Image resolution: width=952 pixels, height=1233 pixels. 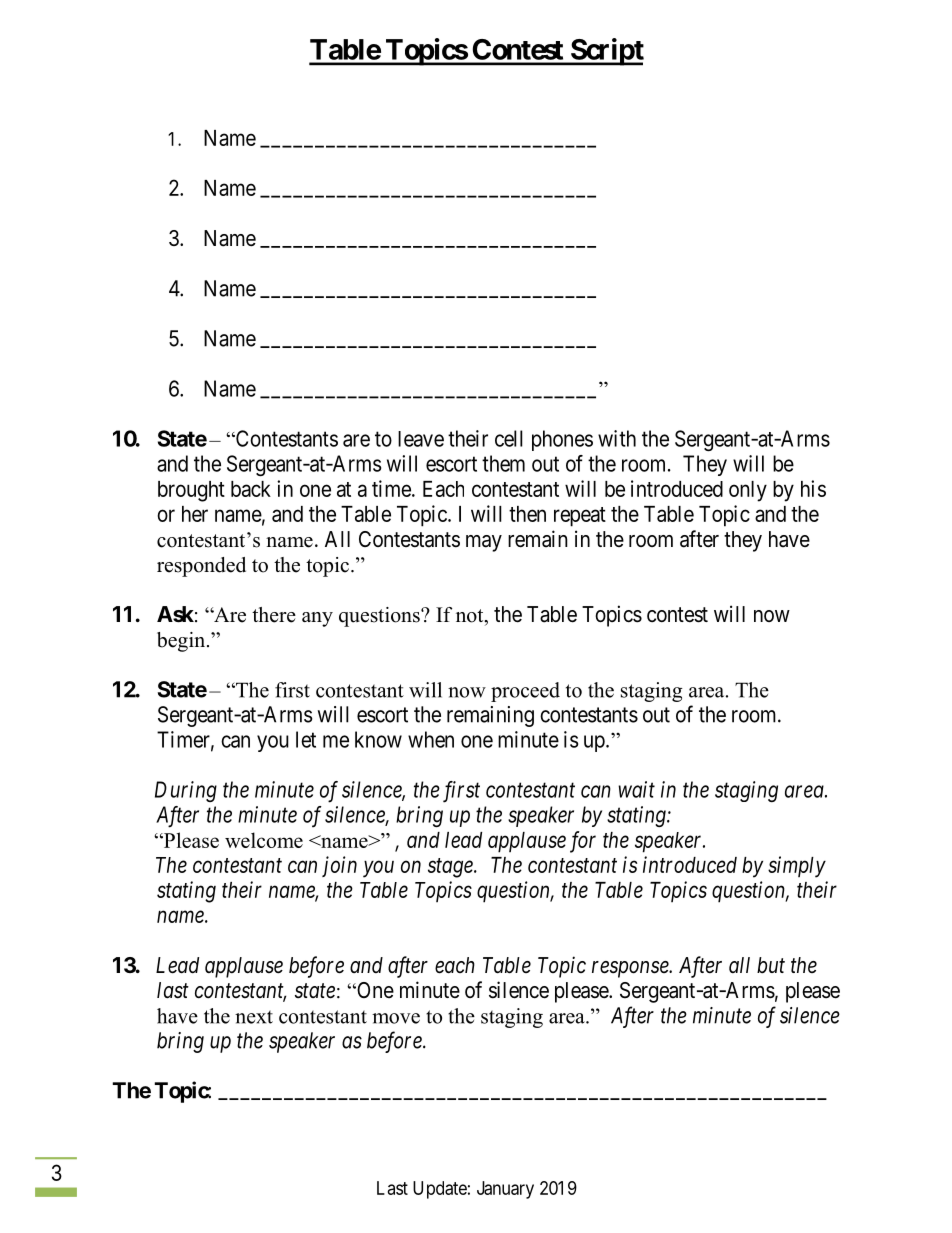 What do you see at coordinates (509, 438) in the screenshot?
I see `cell` at bounding box center [509, 438].
